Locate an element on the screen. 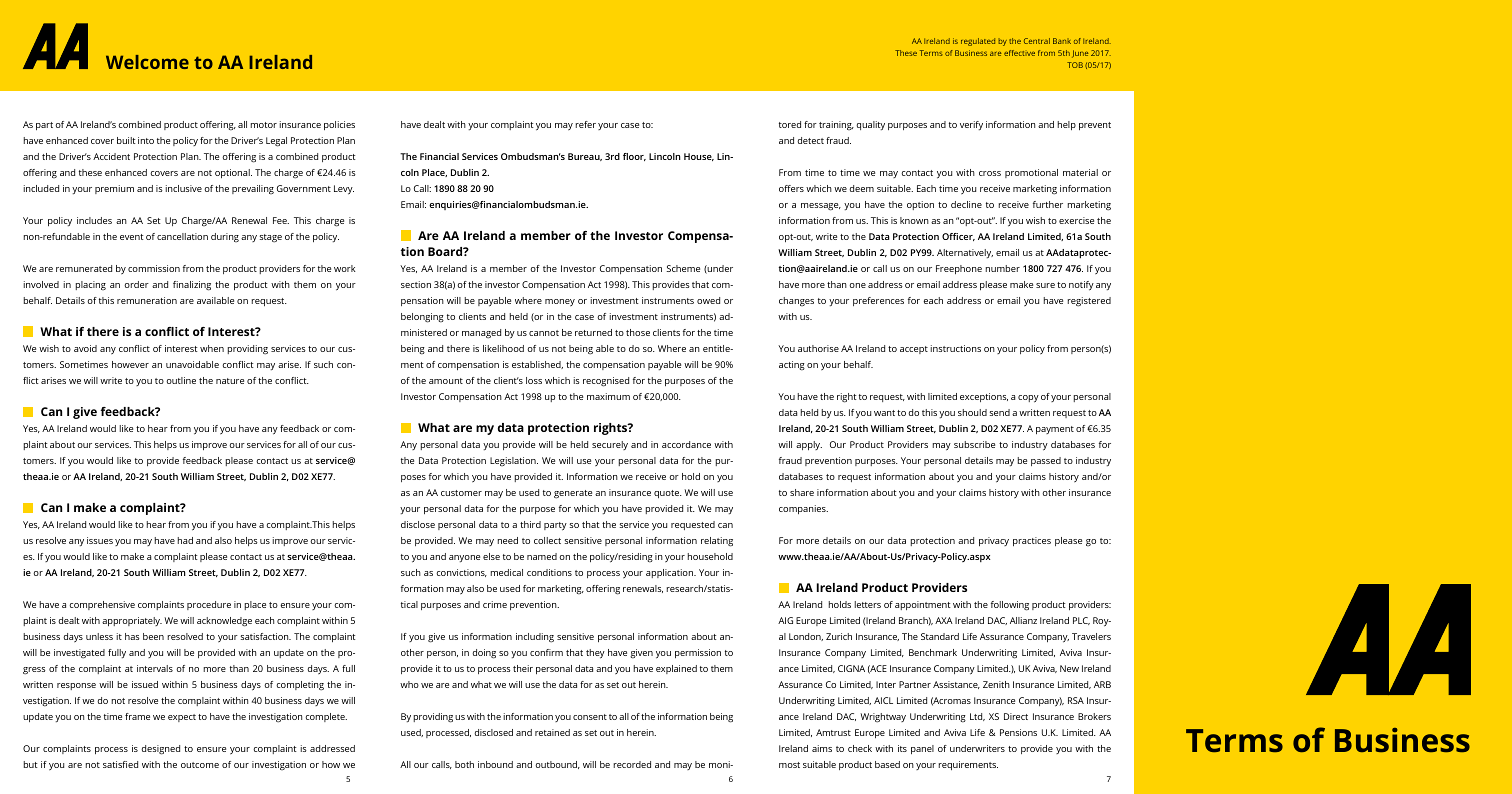 This screenshot has width=1512, height=794. panel is located at coordinates (922, 749).
